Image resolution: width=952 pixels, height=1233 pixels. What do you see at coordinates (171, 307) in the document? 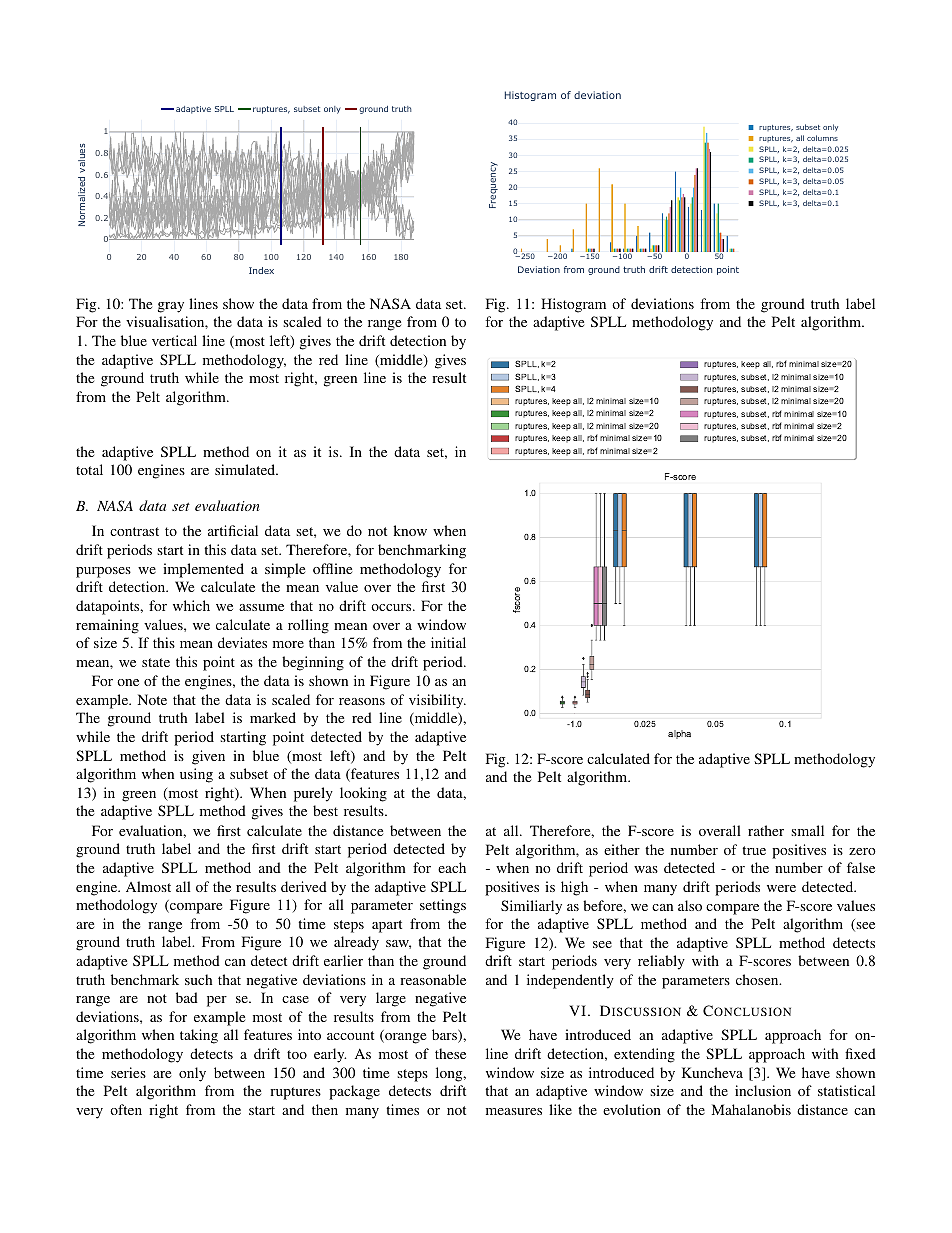
I see `gray` at bounding box center [171, 307].
